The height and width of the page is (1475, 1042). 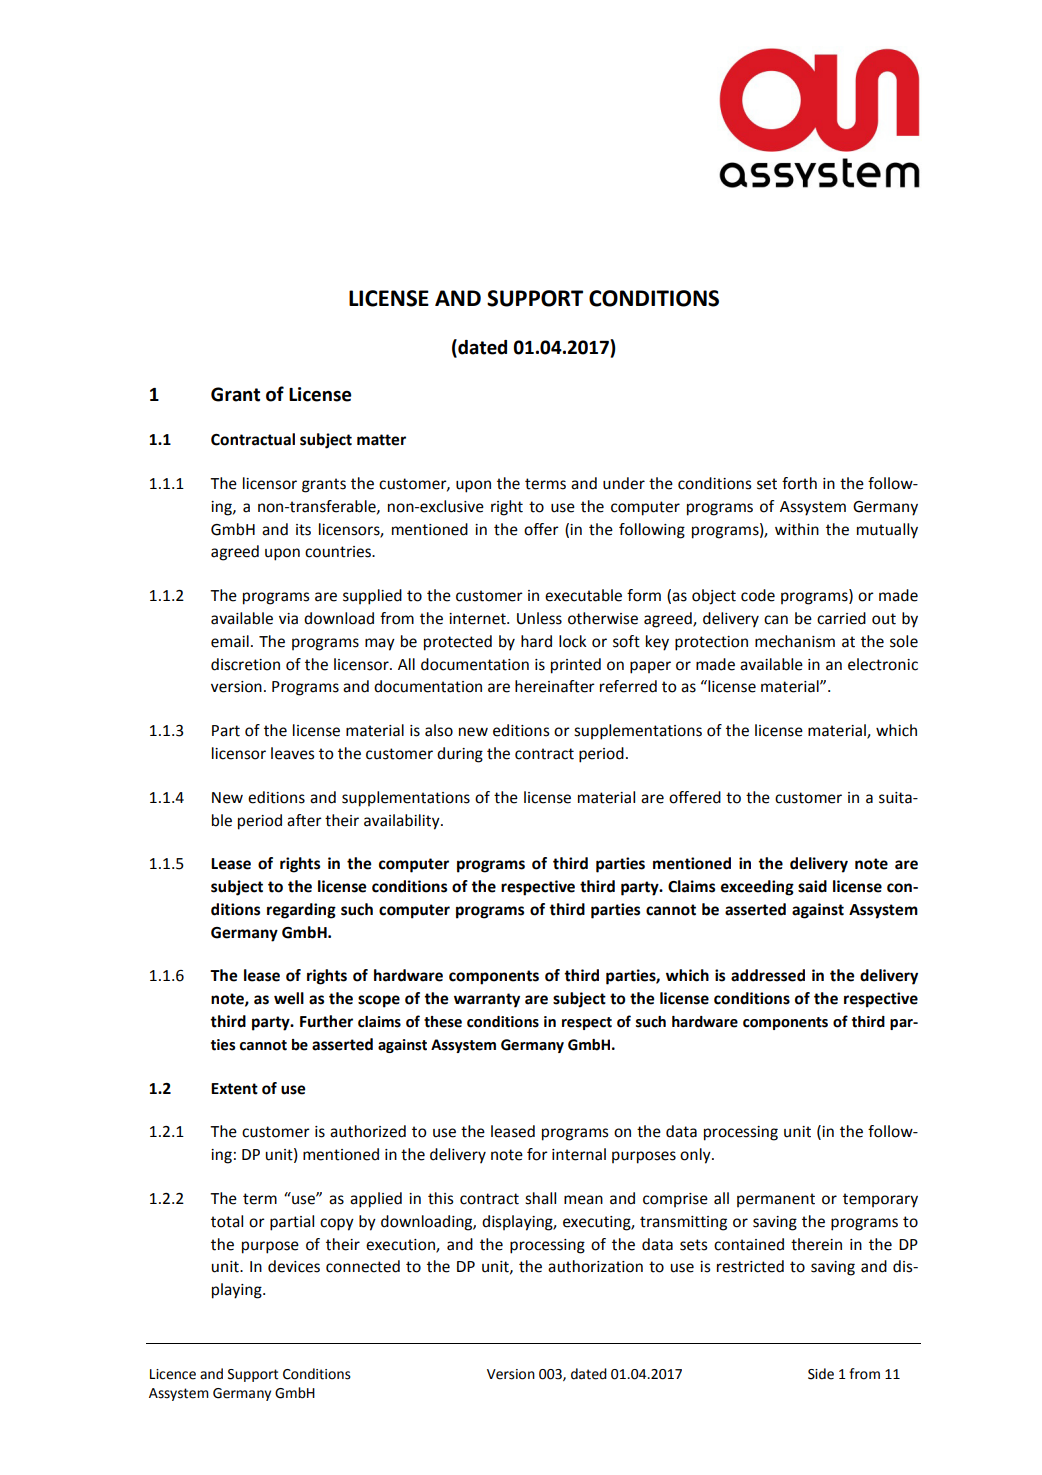 What do you see at coordinates (487, 1000) in the page?
I see `warranty` at bounding box center [487, 1000].
